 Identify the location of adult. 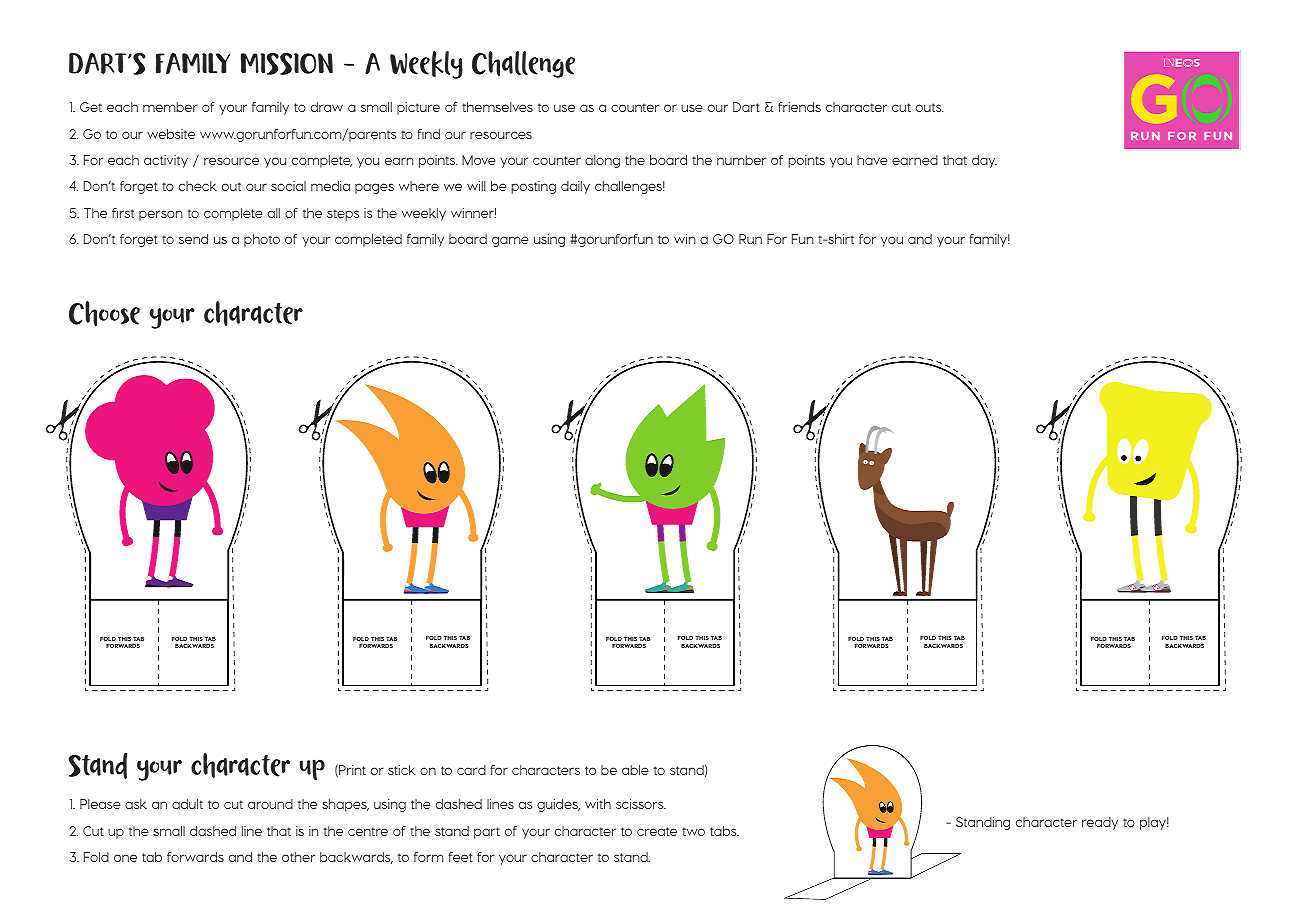
(187, 804).
